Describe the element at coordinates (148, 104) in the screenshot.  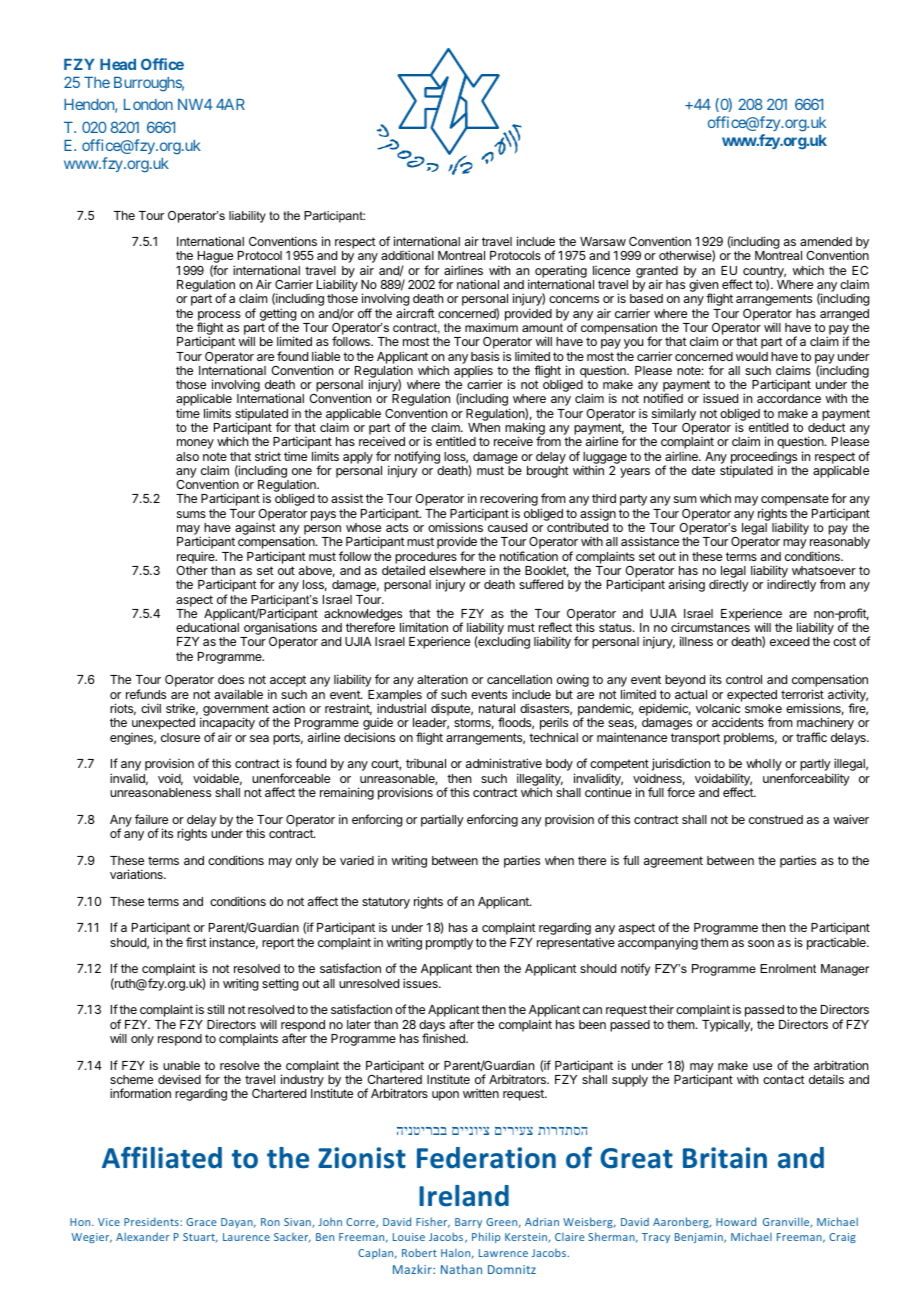
I see `London` at that location.
